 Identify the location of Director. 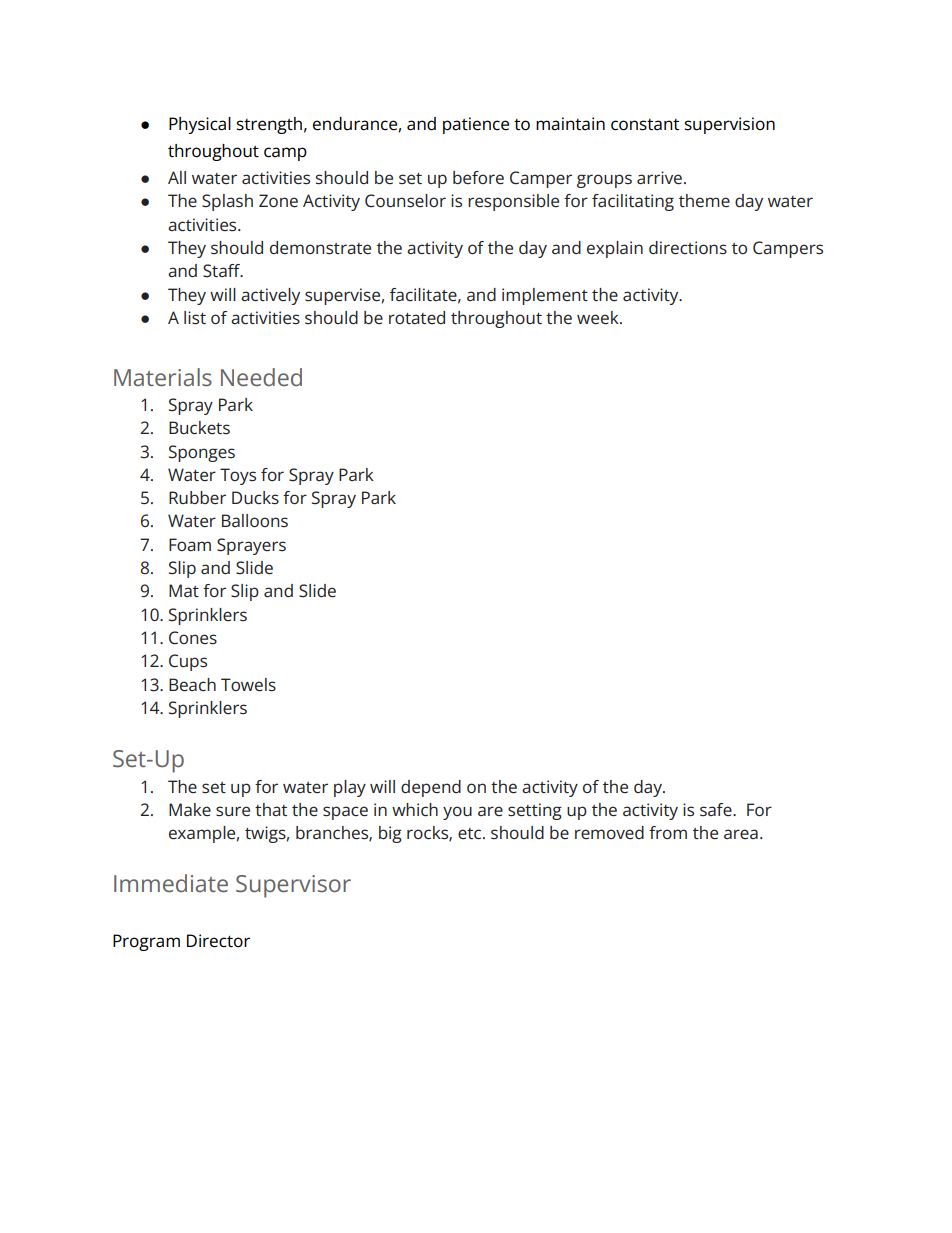
(218, 941).
